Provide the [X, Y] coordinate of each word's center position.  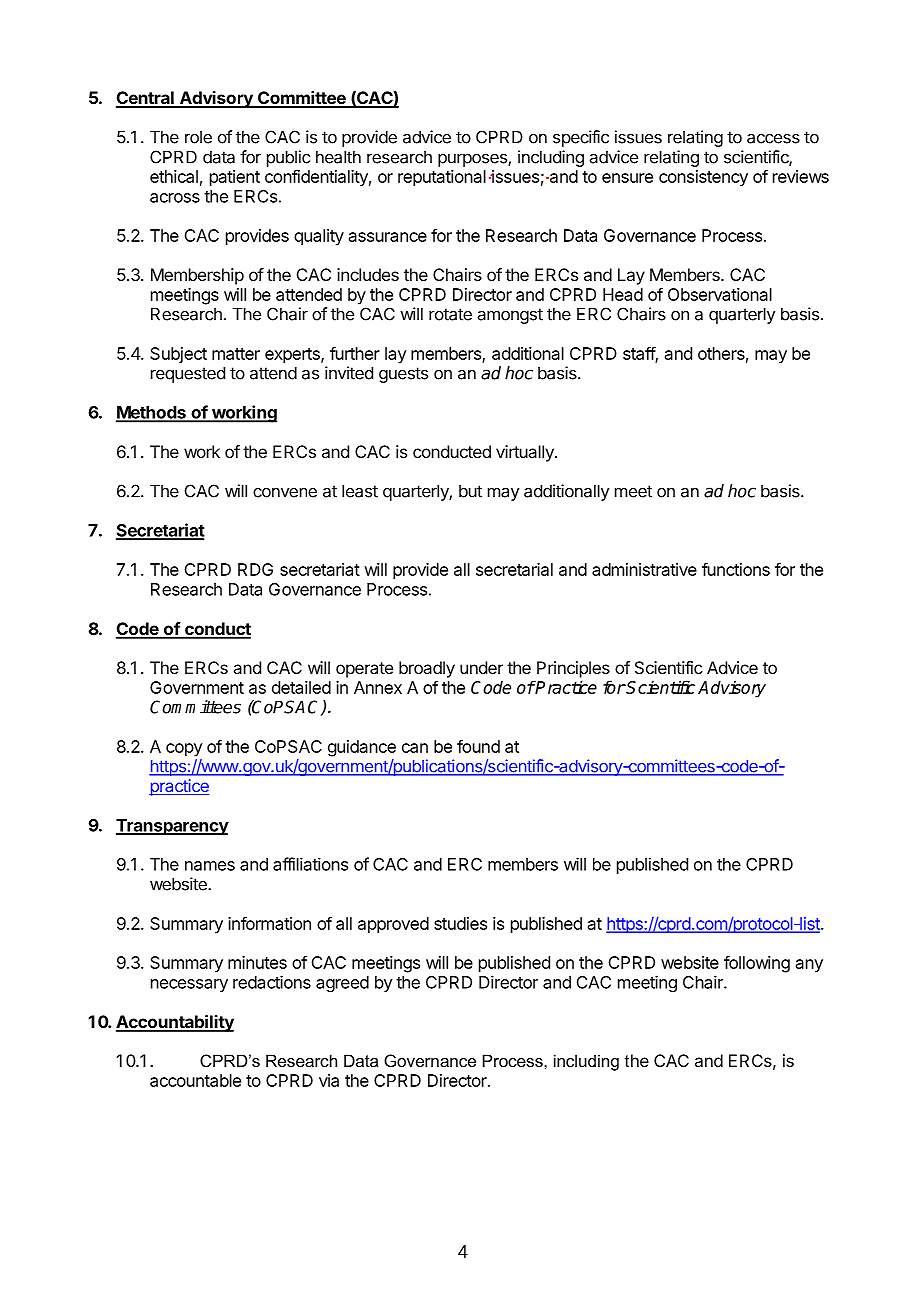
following [757, 964]
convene [285, 493]
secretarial [514, 569]
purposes [473, 160]
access [773, 138]
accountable [195, 1080]
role [198, 137]
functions [736, 569]
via [329, 1080]
